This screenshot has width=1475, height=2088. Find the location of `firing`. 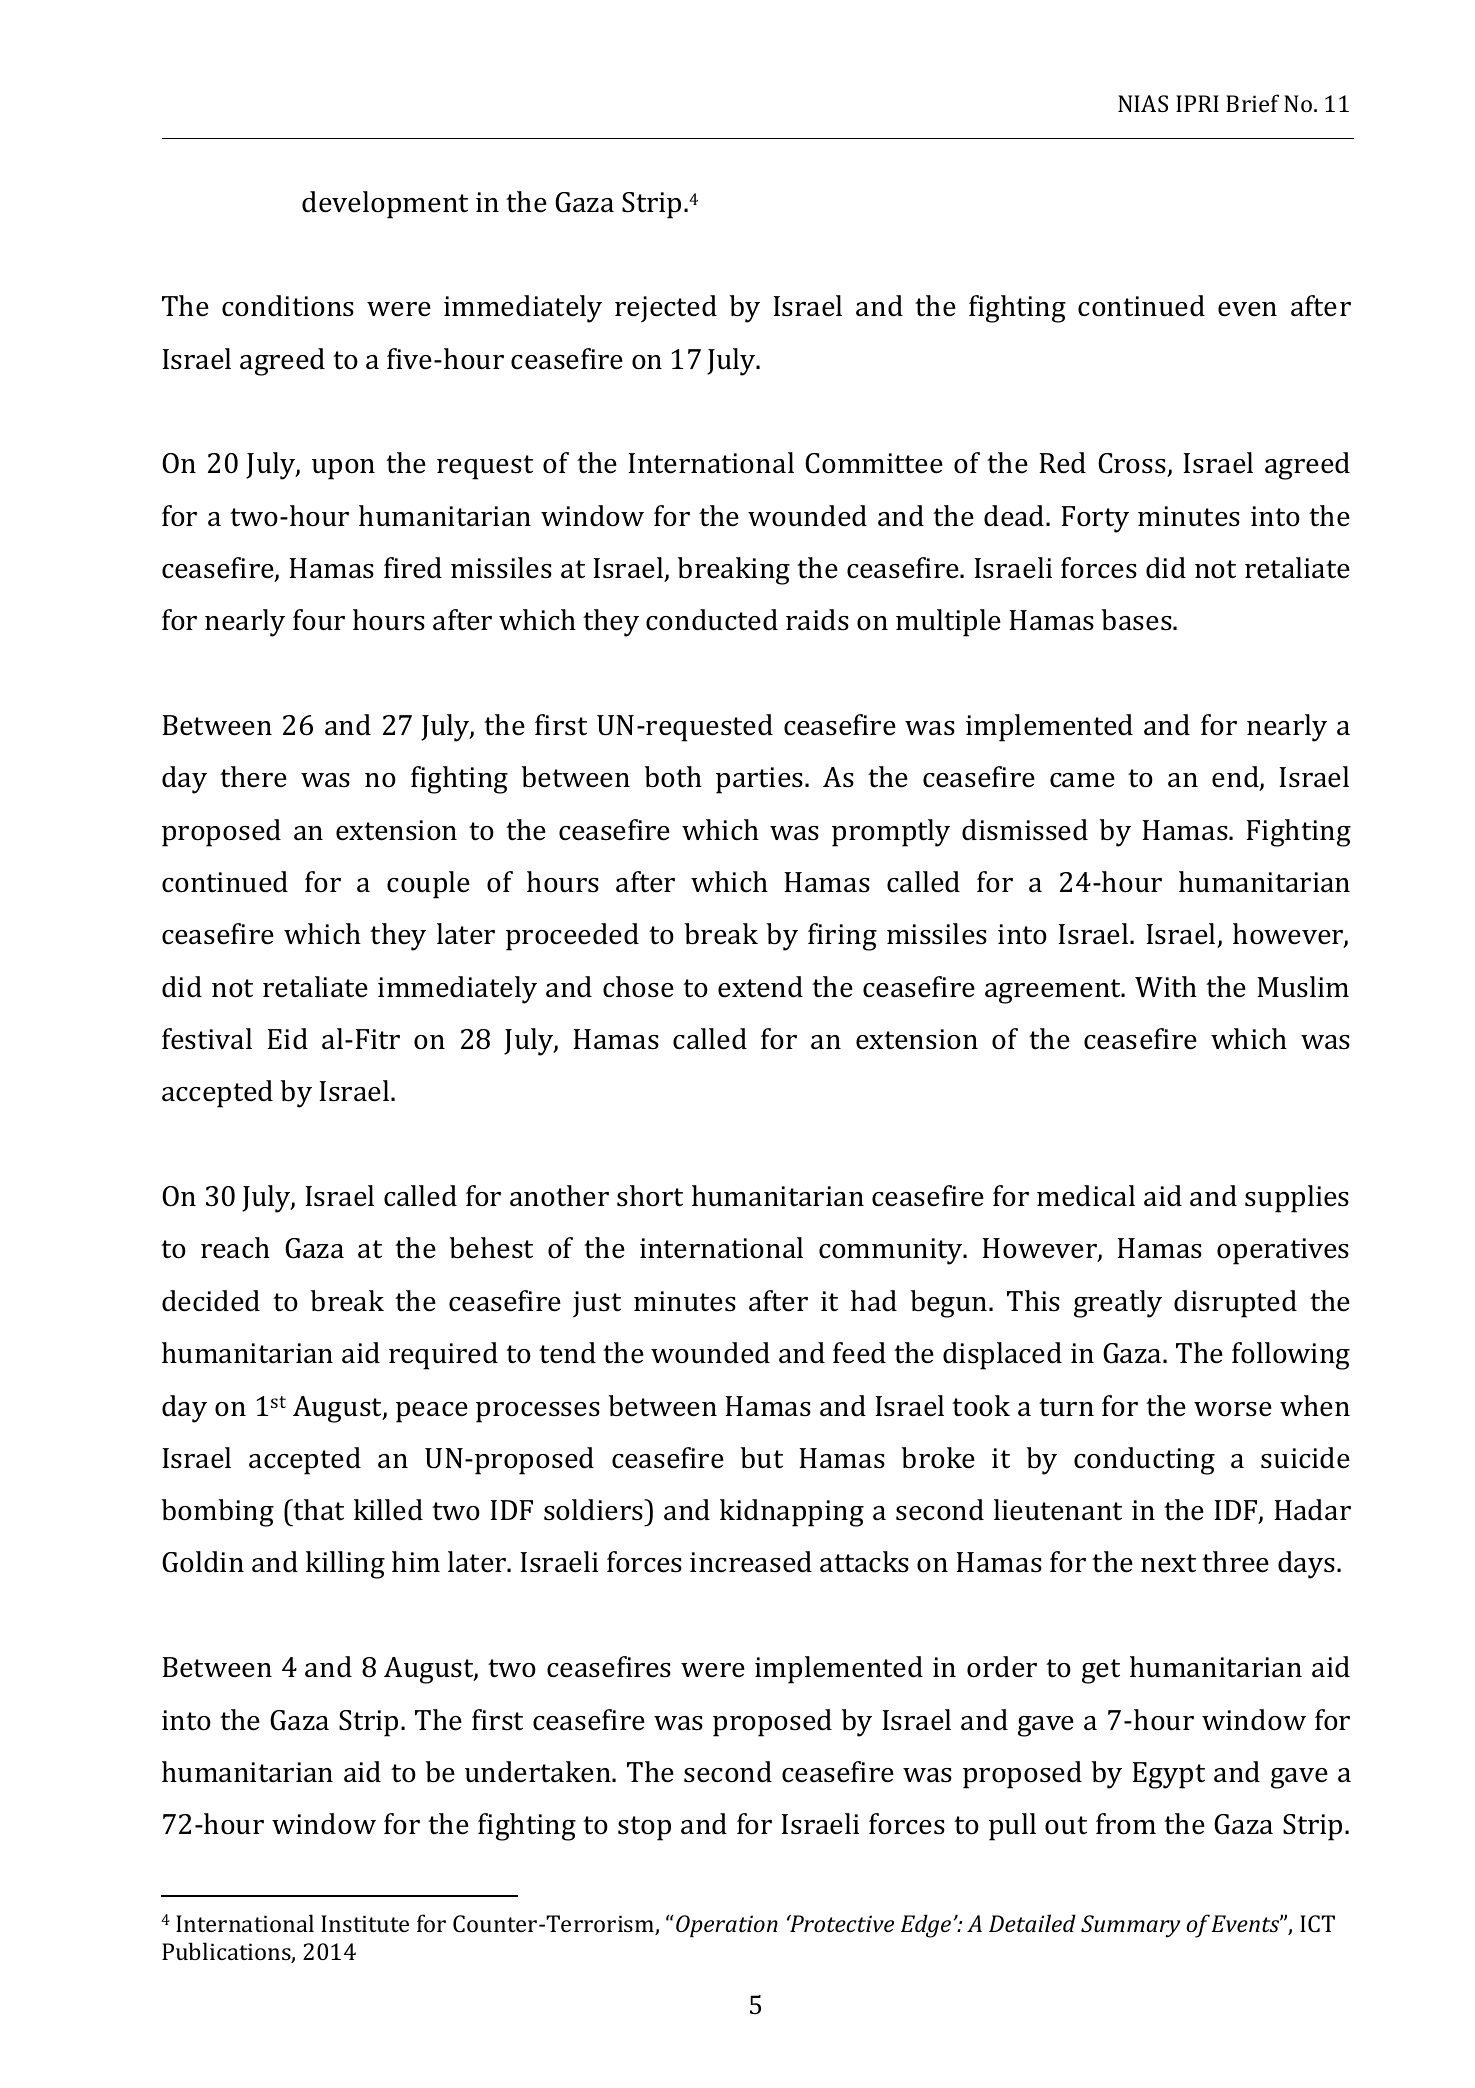

firing is located at coordinates (842, 937).
